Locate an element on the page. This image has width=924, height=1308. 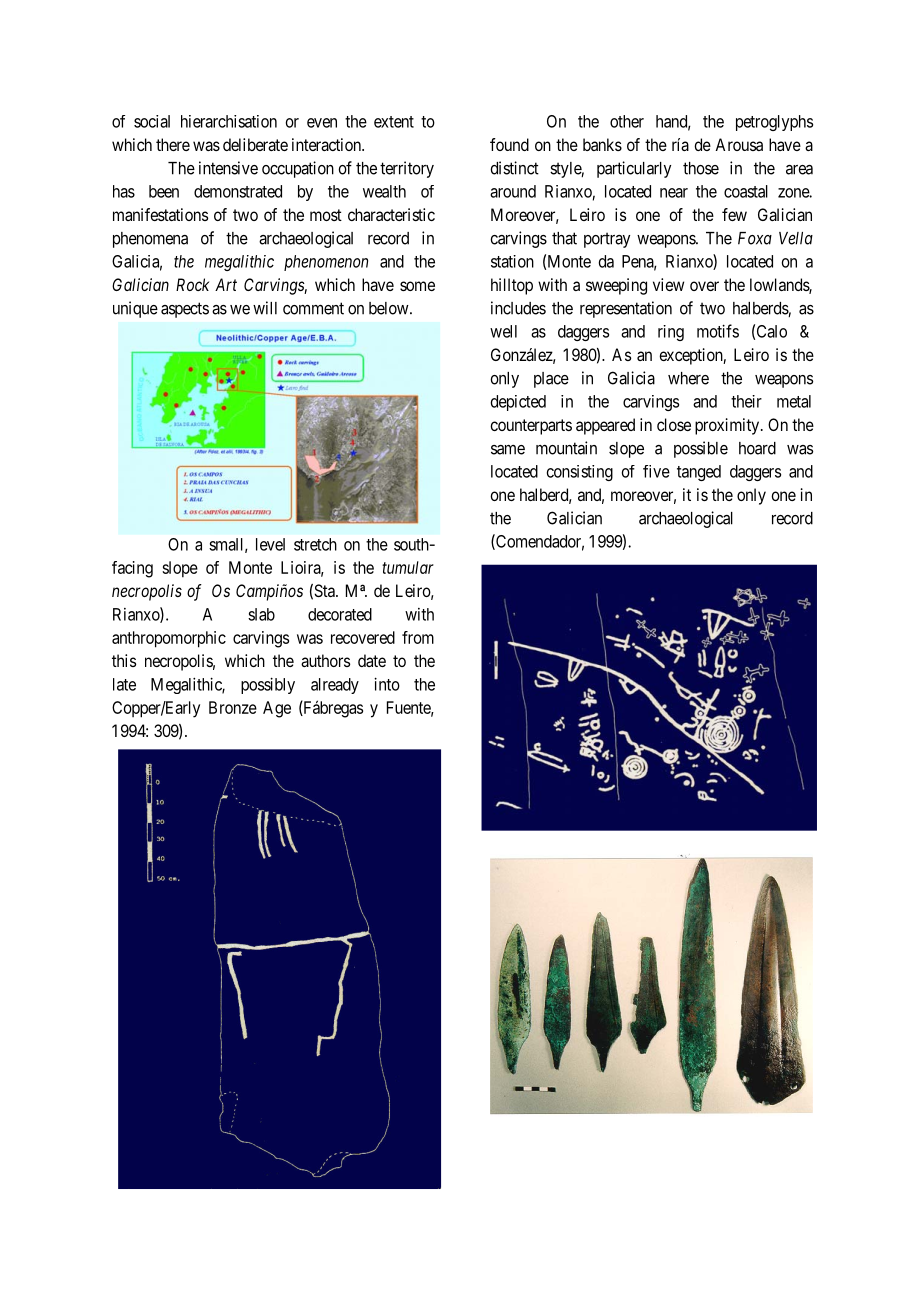
found is located at coordinates (509, 144).
